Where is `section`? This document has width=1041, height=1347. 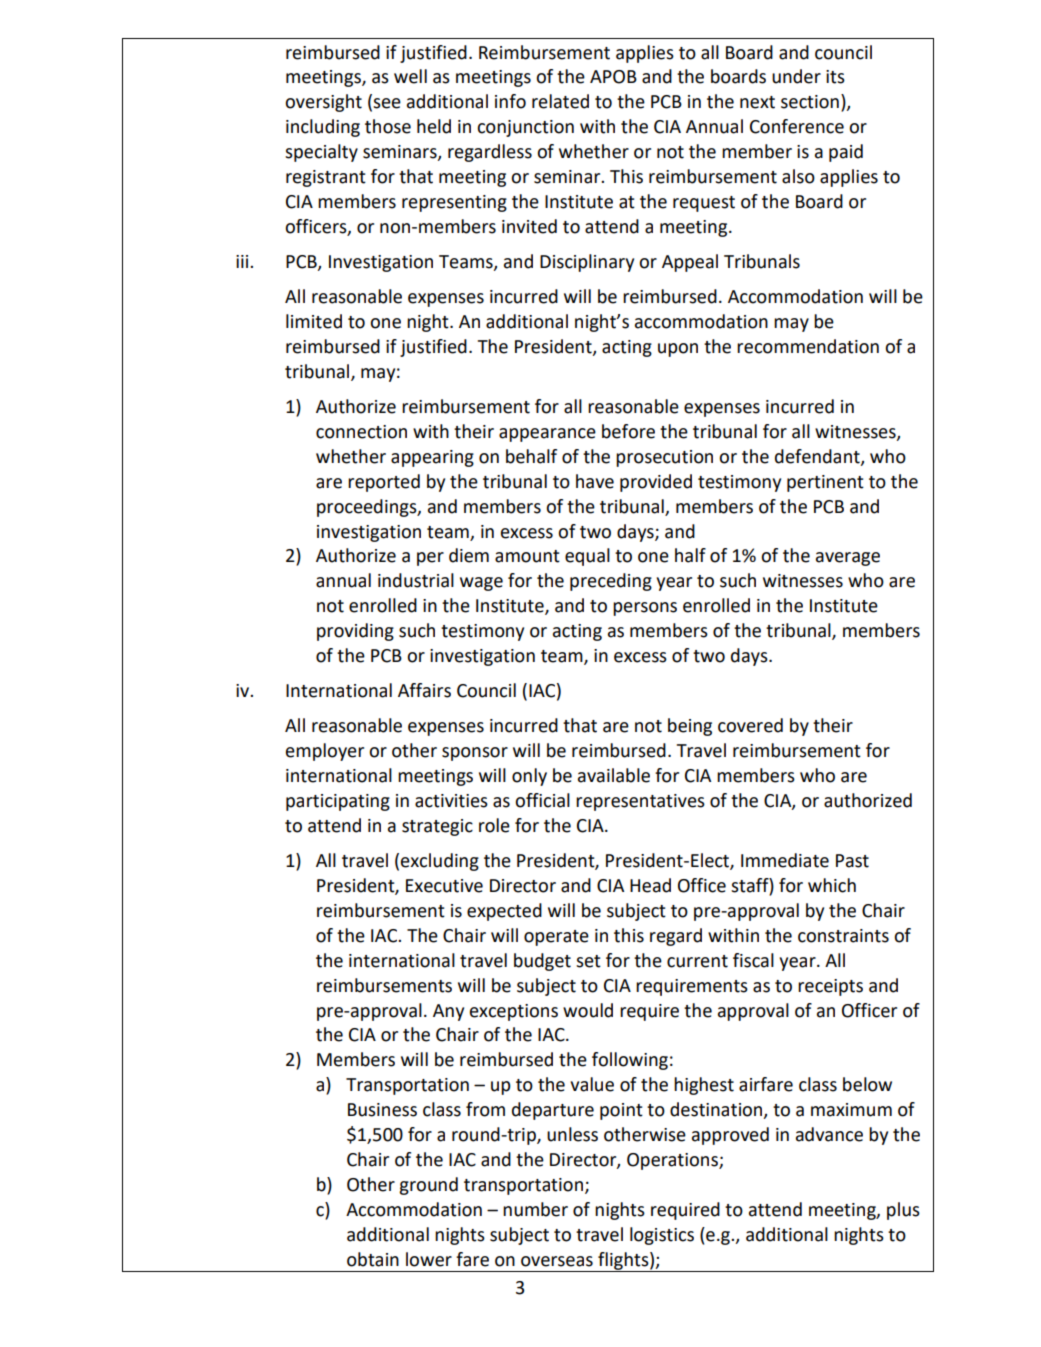
section is located at coordinates (810, 102).
